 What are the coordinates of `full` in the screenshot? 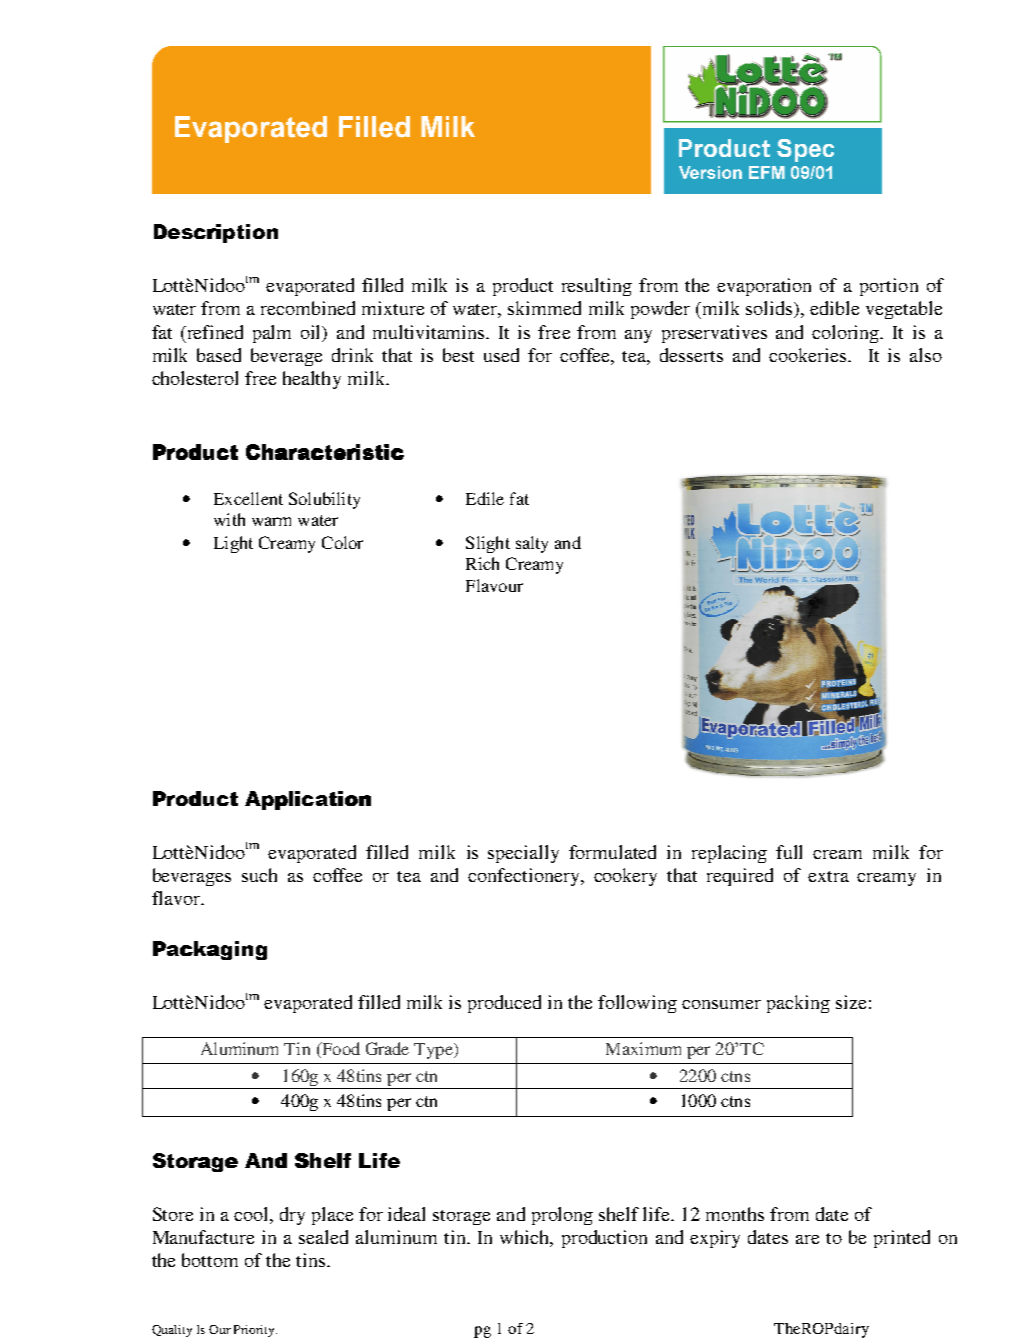 It's located at (789, 852).
